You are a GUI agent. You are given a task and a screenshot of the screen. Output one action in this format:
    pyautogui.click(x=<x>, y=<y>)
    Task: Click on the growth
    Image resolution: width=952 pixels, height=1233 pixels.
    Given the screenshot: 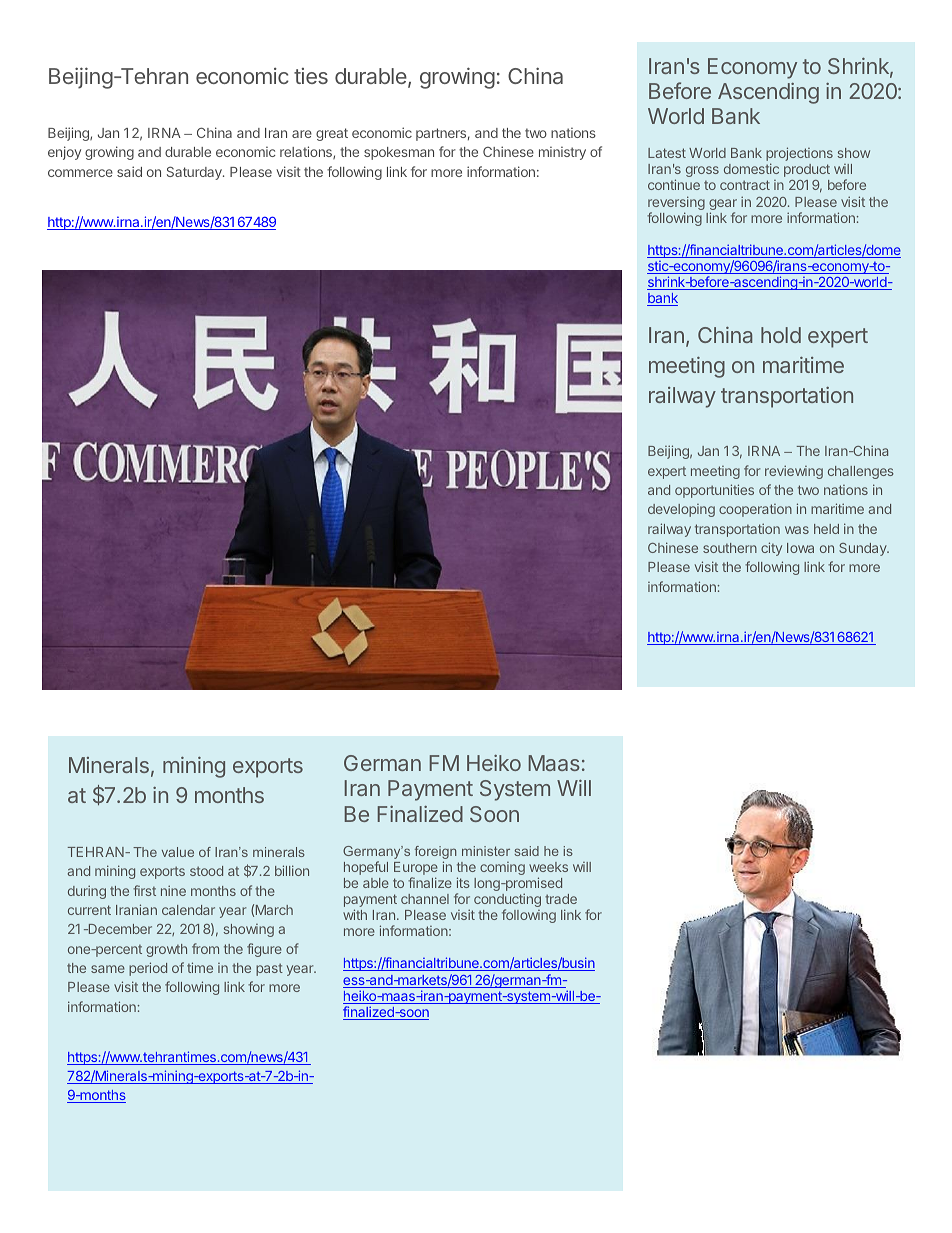 What is the action you would take?
    pyautogui.click(x=166, y=950)
